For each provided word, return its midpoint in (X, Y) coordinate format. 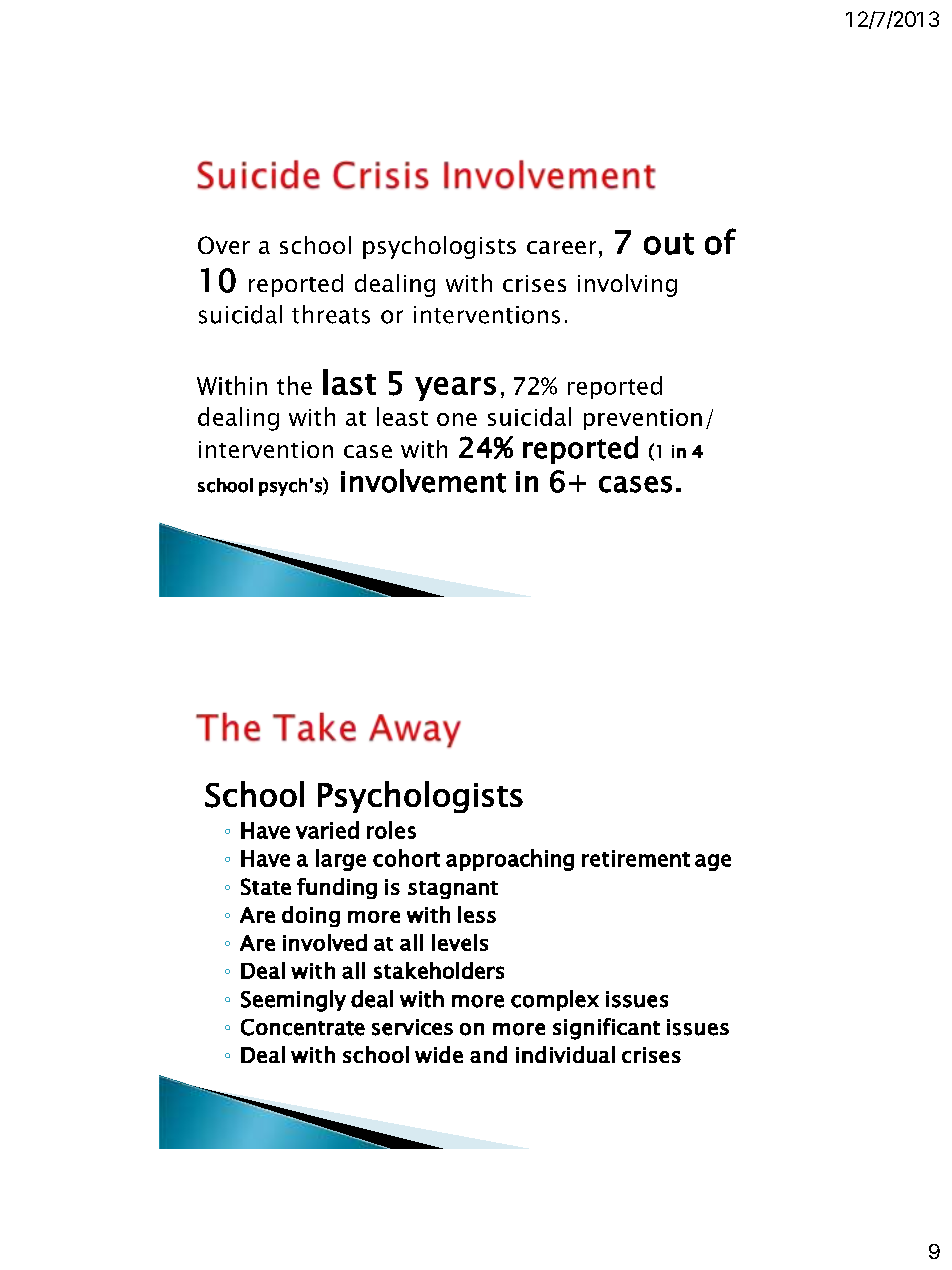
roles (391, 830)
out (669, 244)
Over (224, 245)
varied (327, 830)
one (457, 419)
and (488, 1054)
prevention (643, 419)
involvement (423, 481)
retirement (636, 858)
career (561, 247)
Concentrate (303, 1027)
